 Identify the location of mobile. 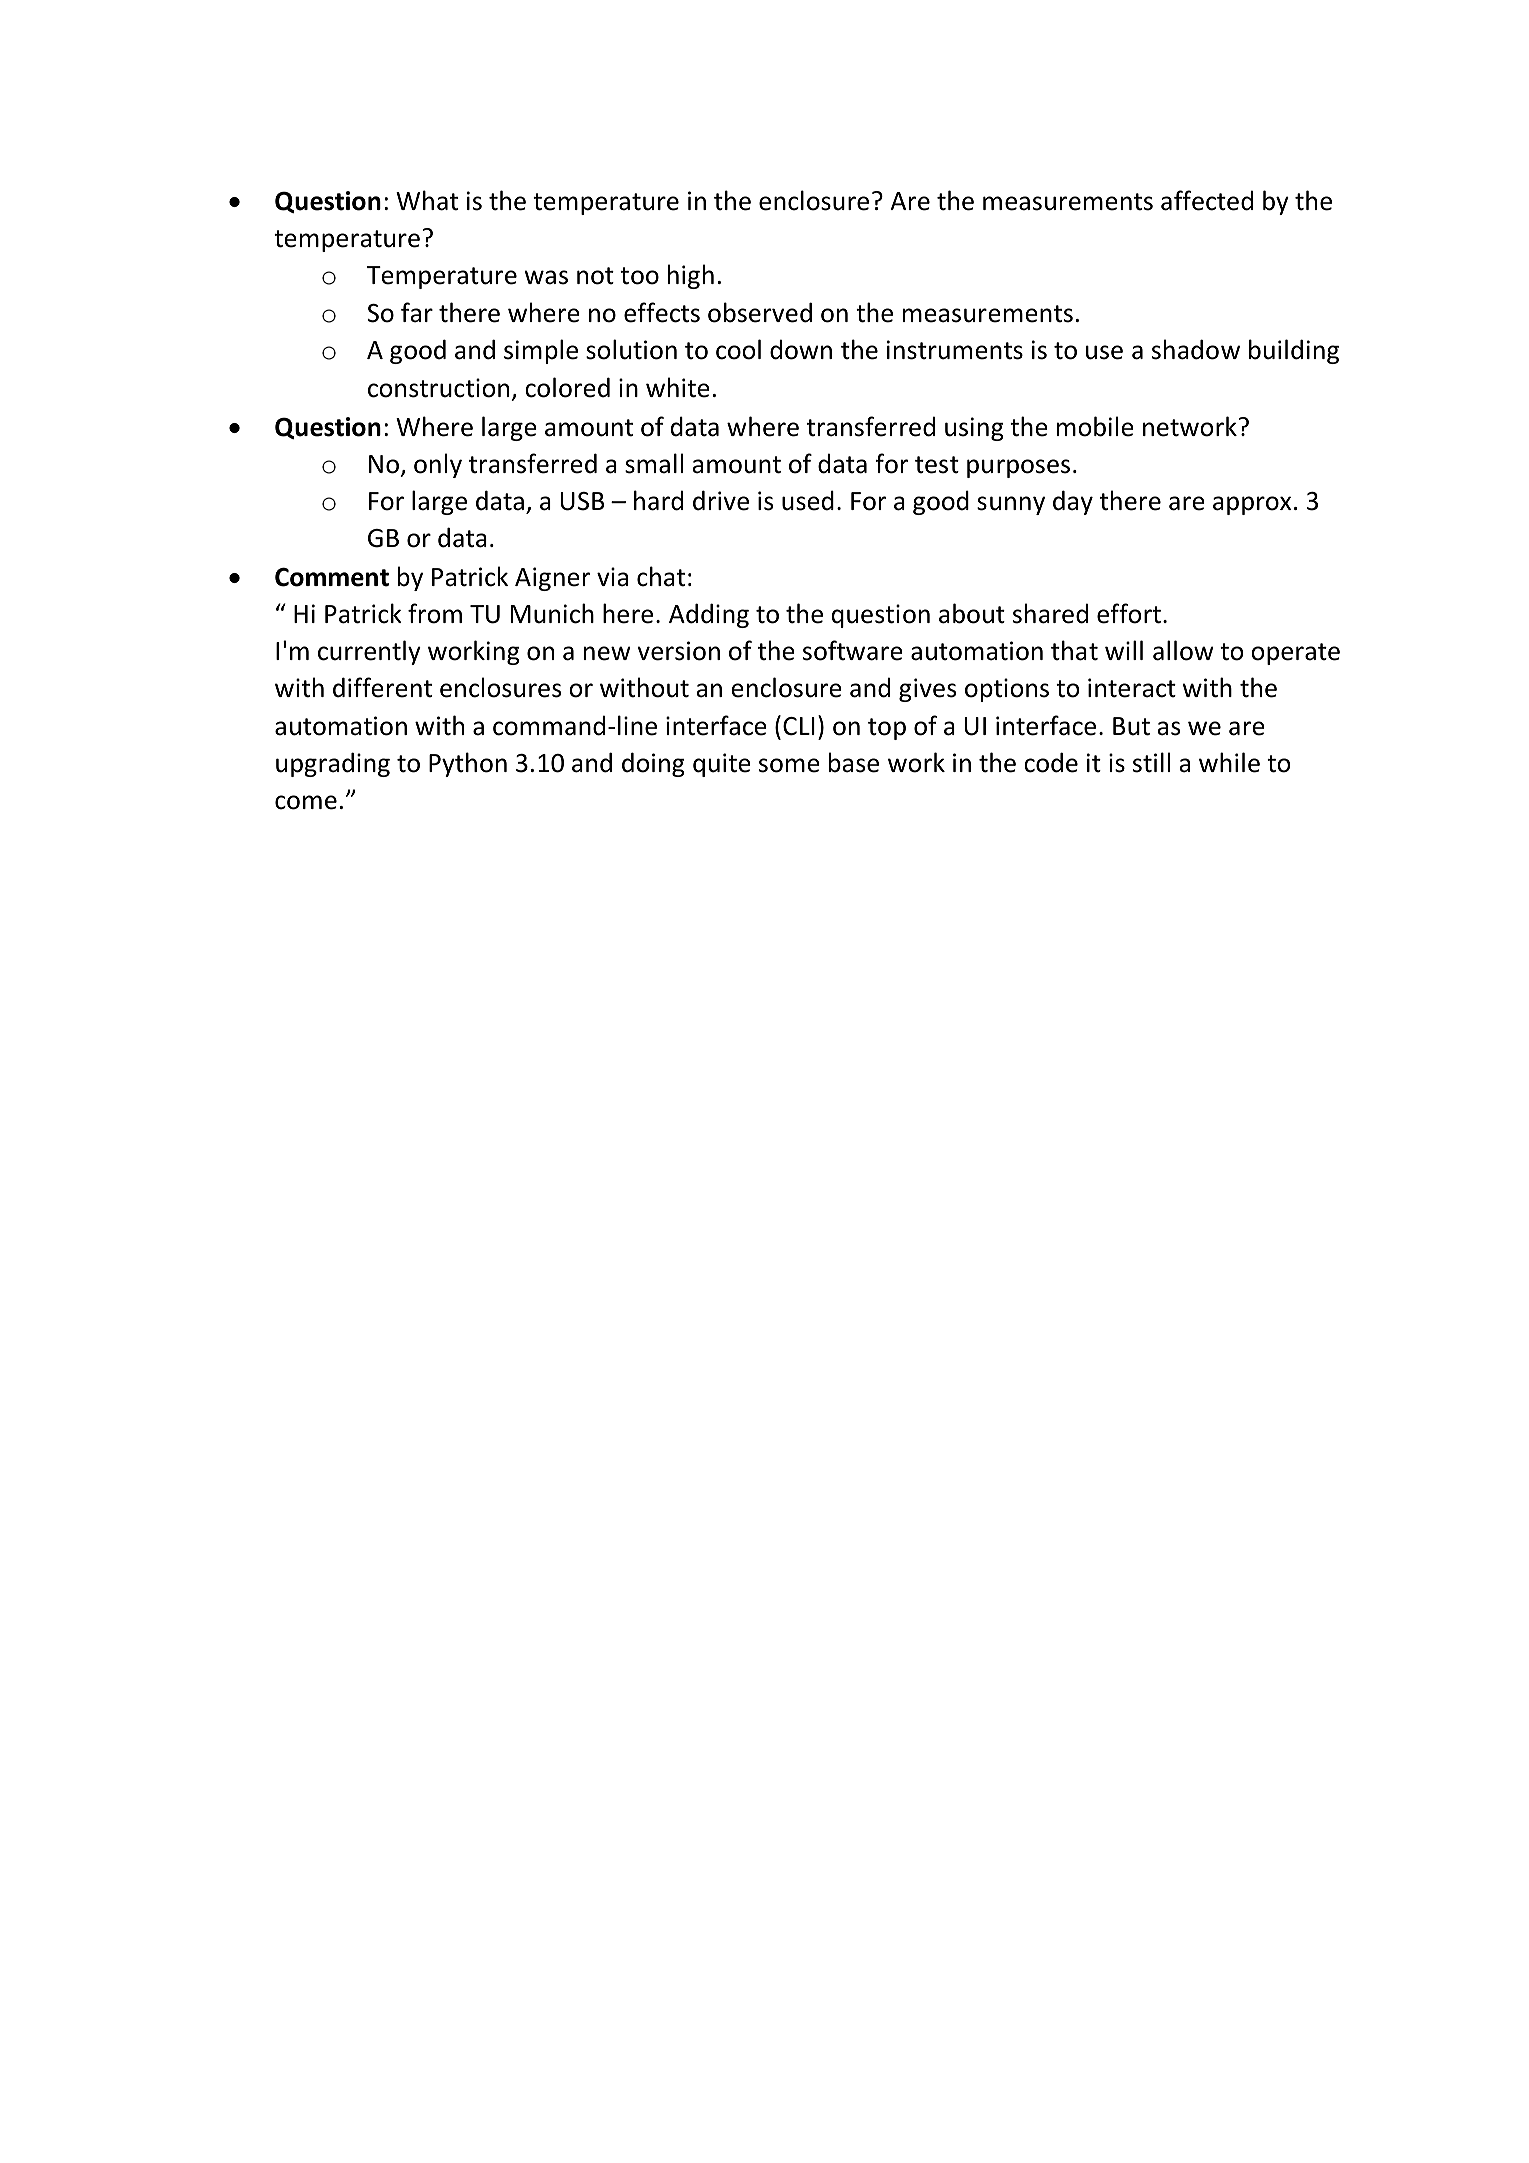
(1095, 426).
